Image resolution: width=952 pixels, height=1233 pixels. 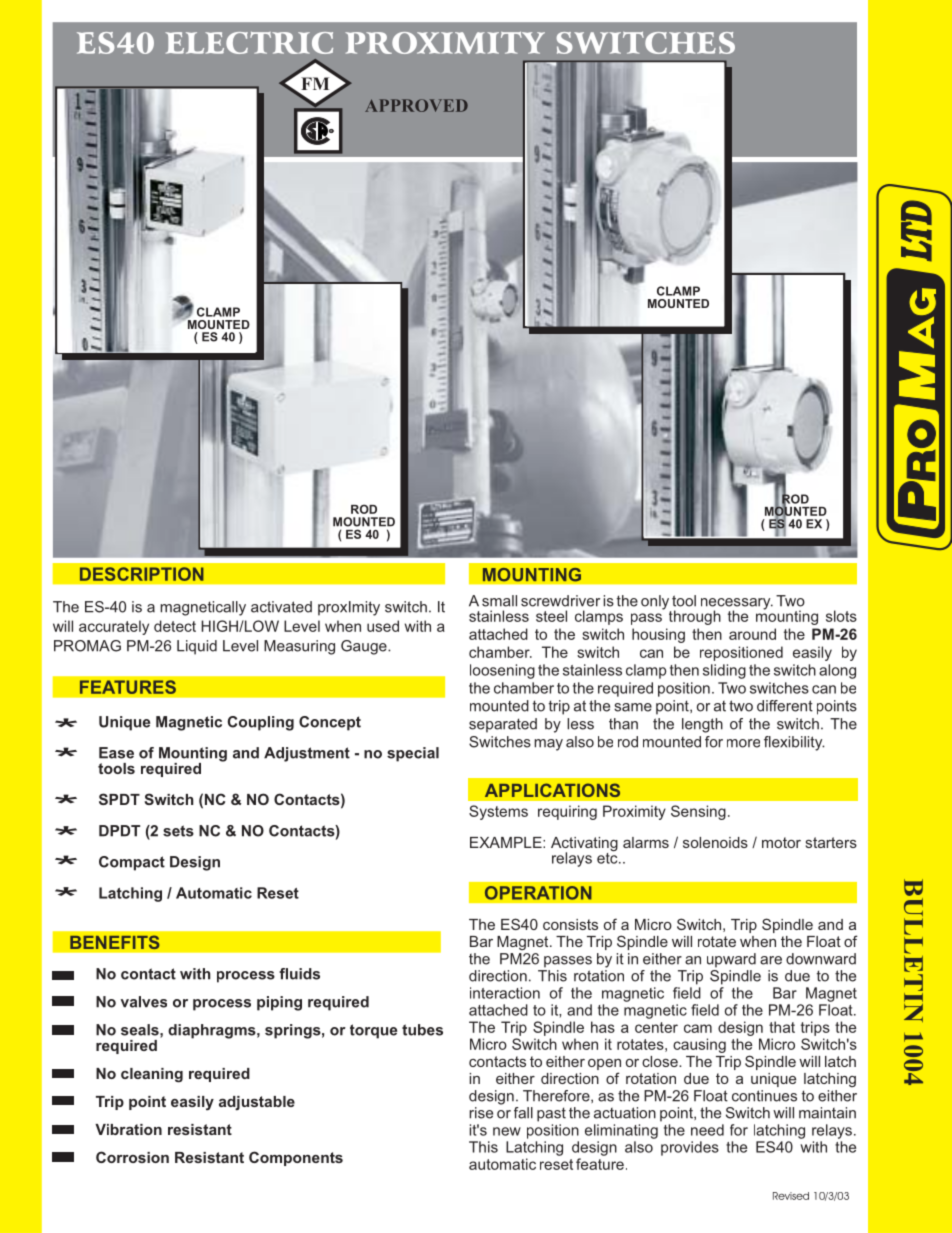 What do you see at coordinates (781, 842) in the image?
I see `motor` at bounding box center [781, 842].
